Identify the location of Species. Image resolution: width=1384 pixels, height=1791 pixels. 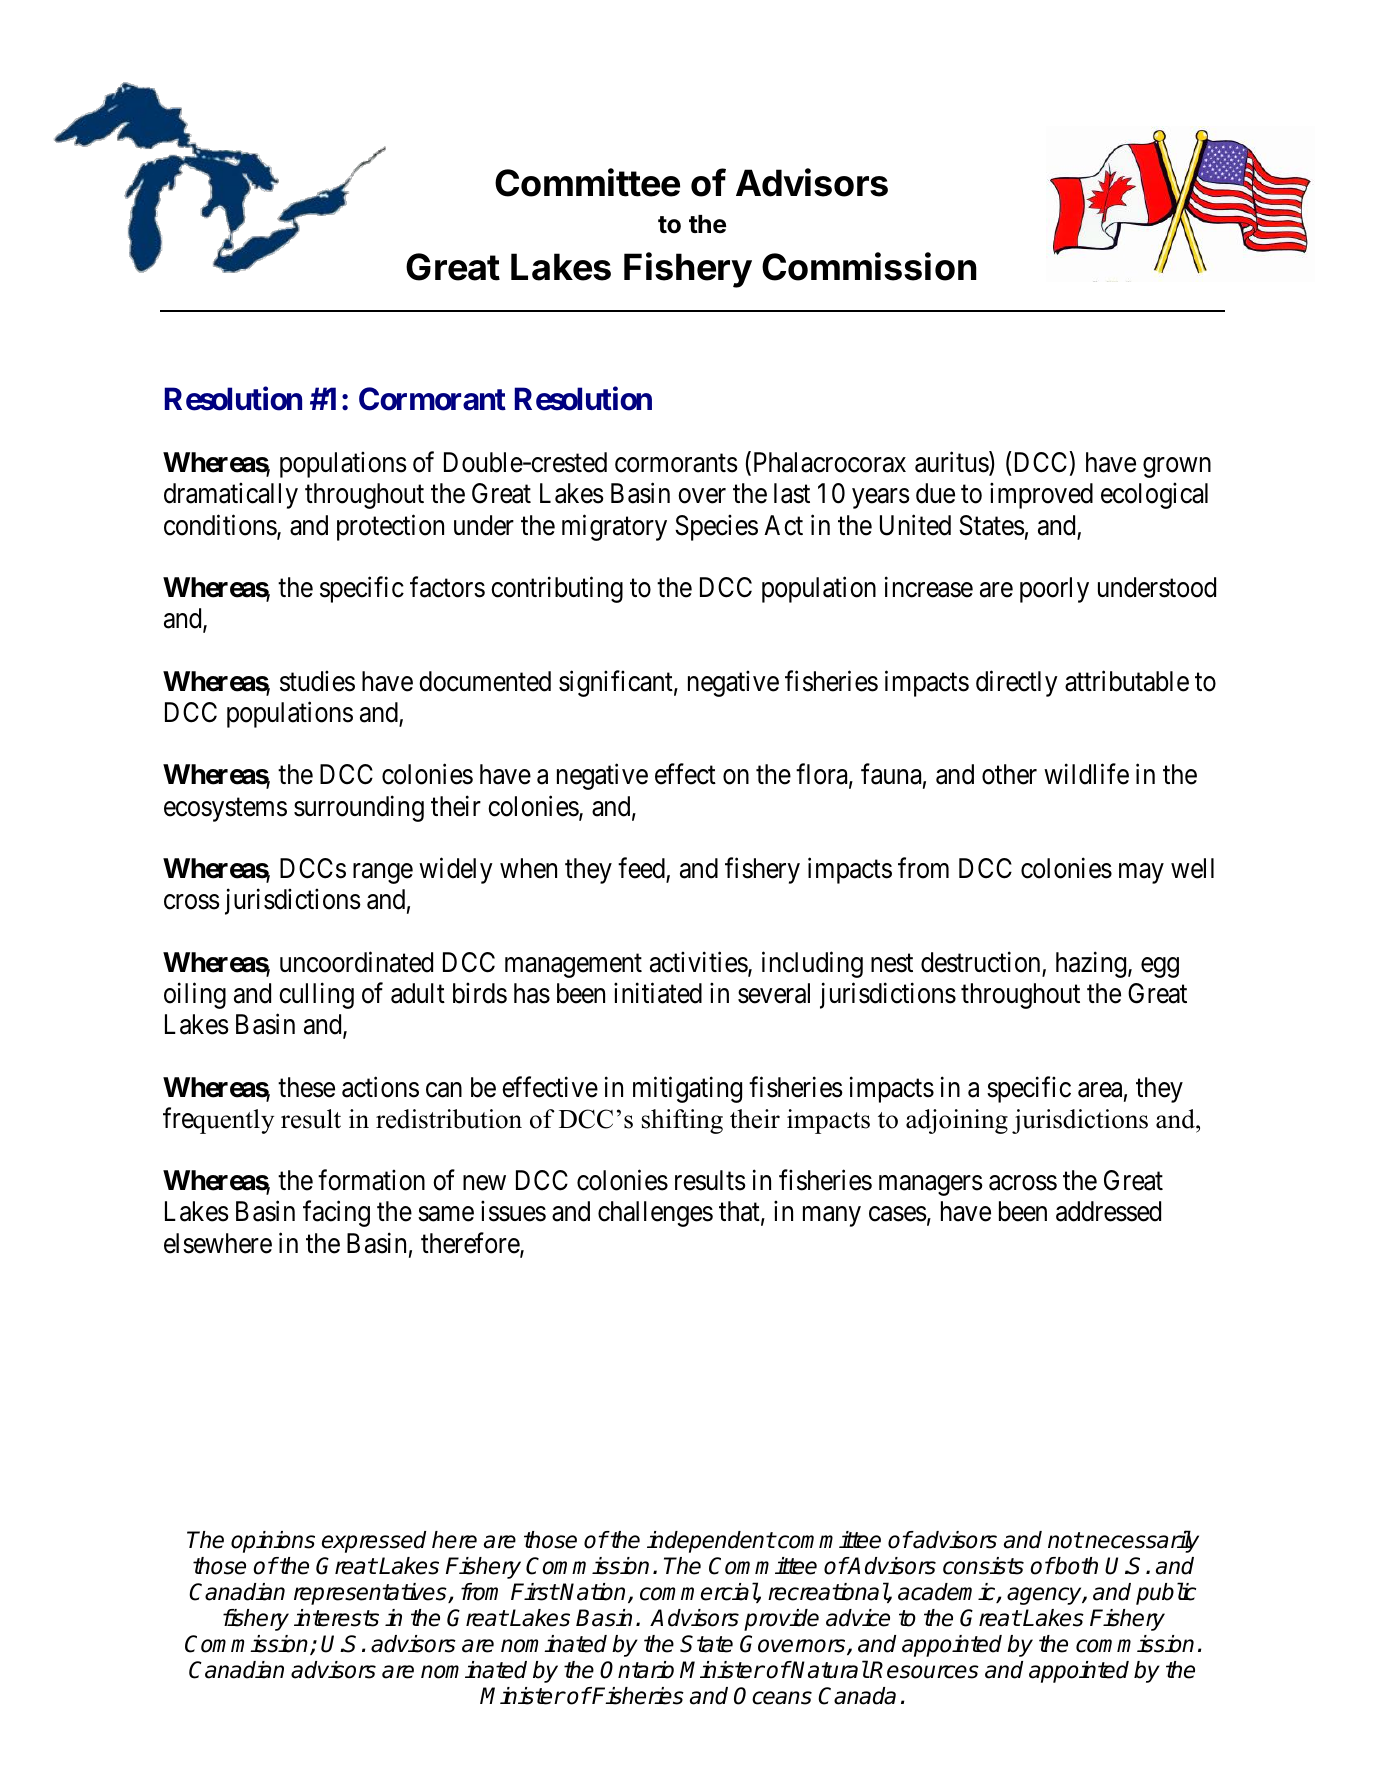
(716, 527).
